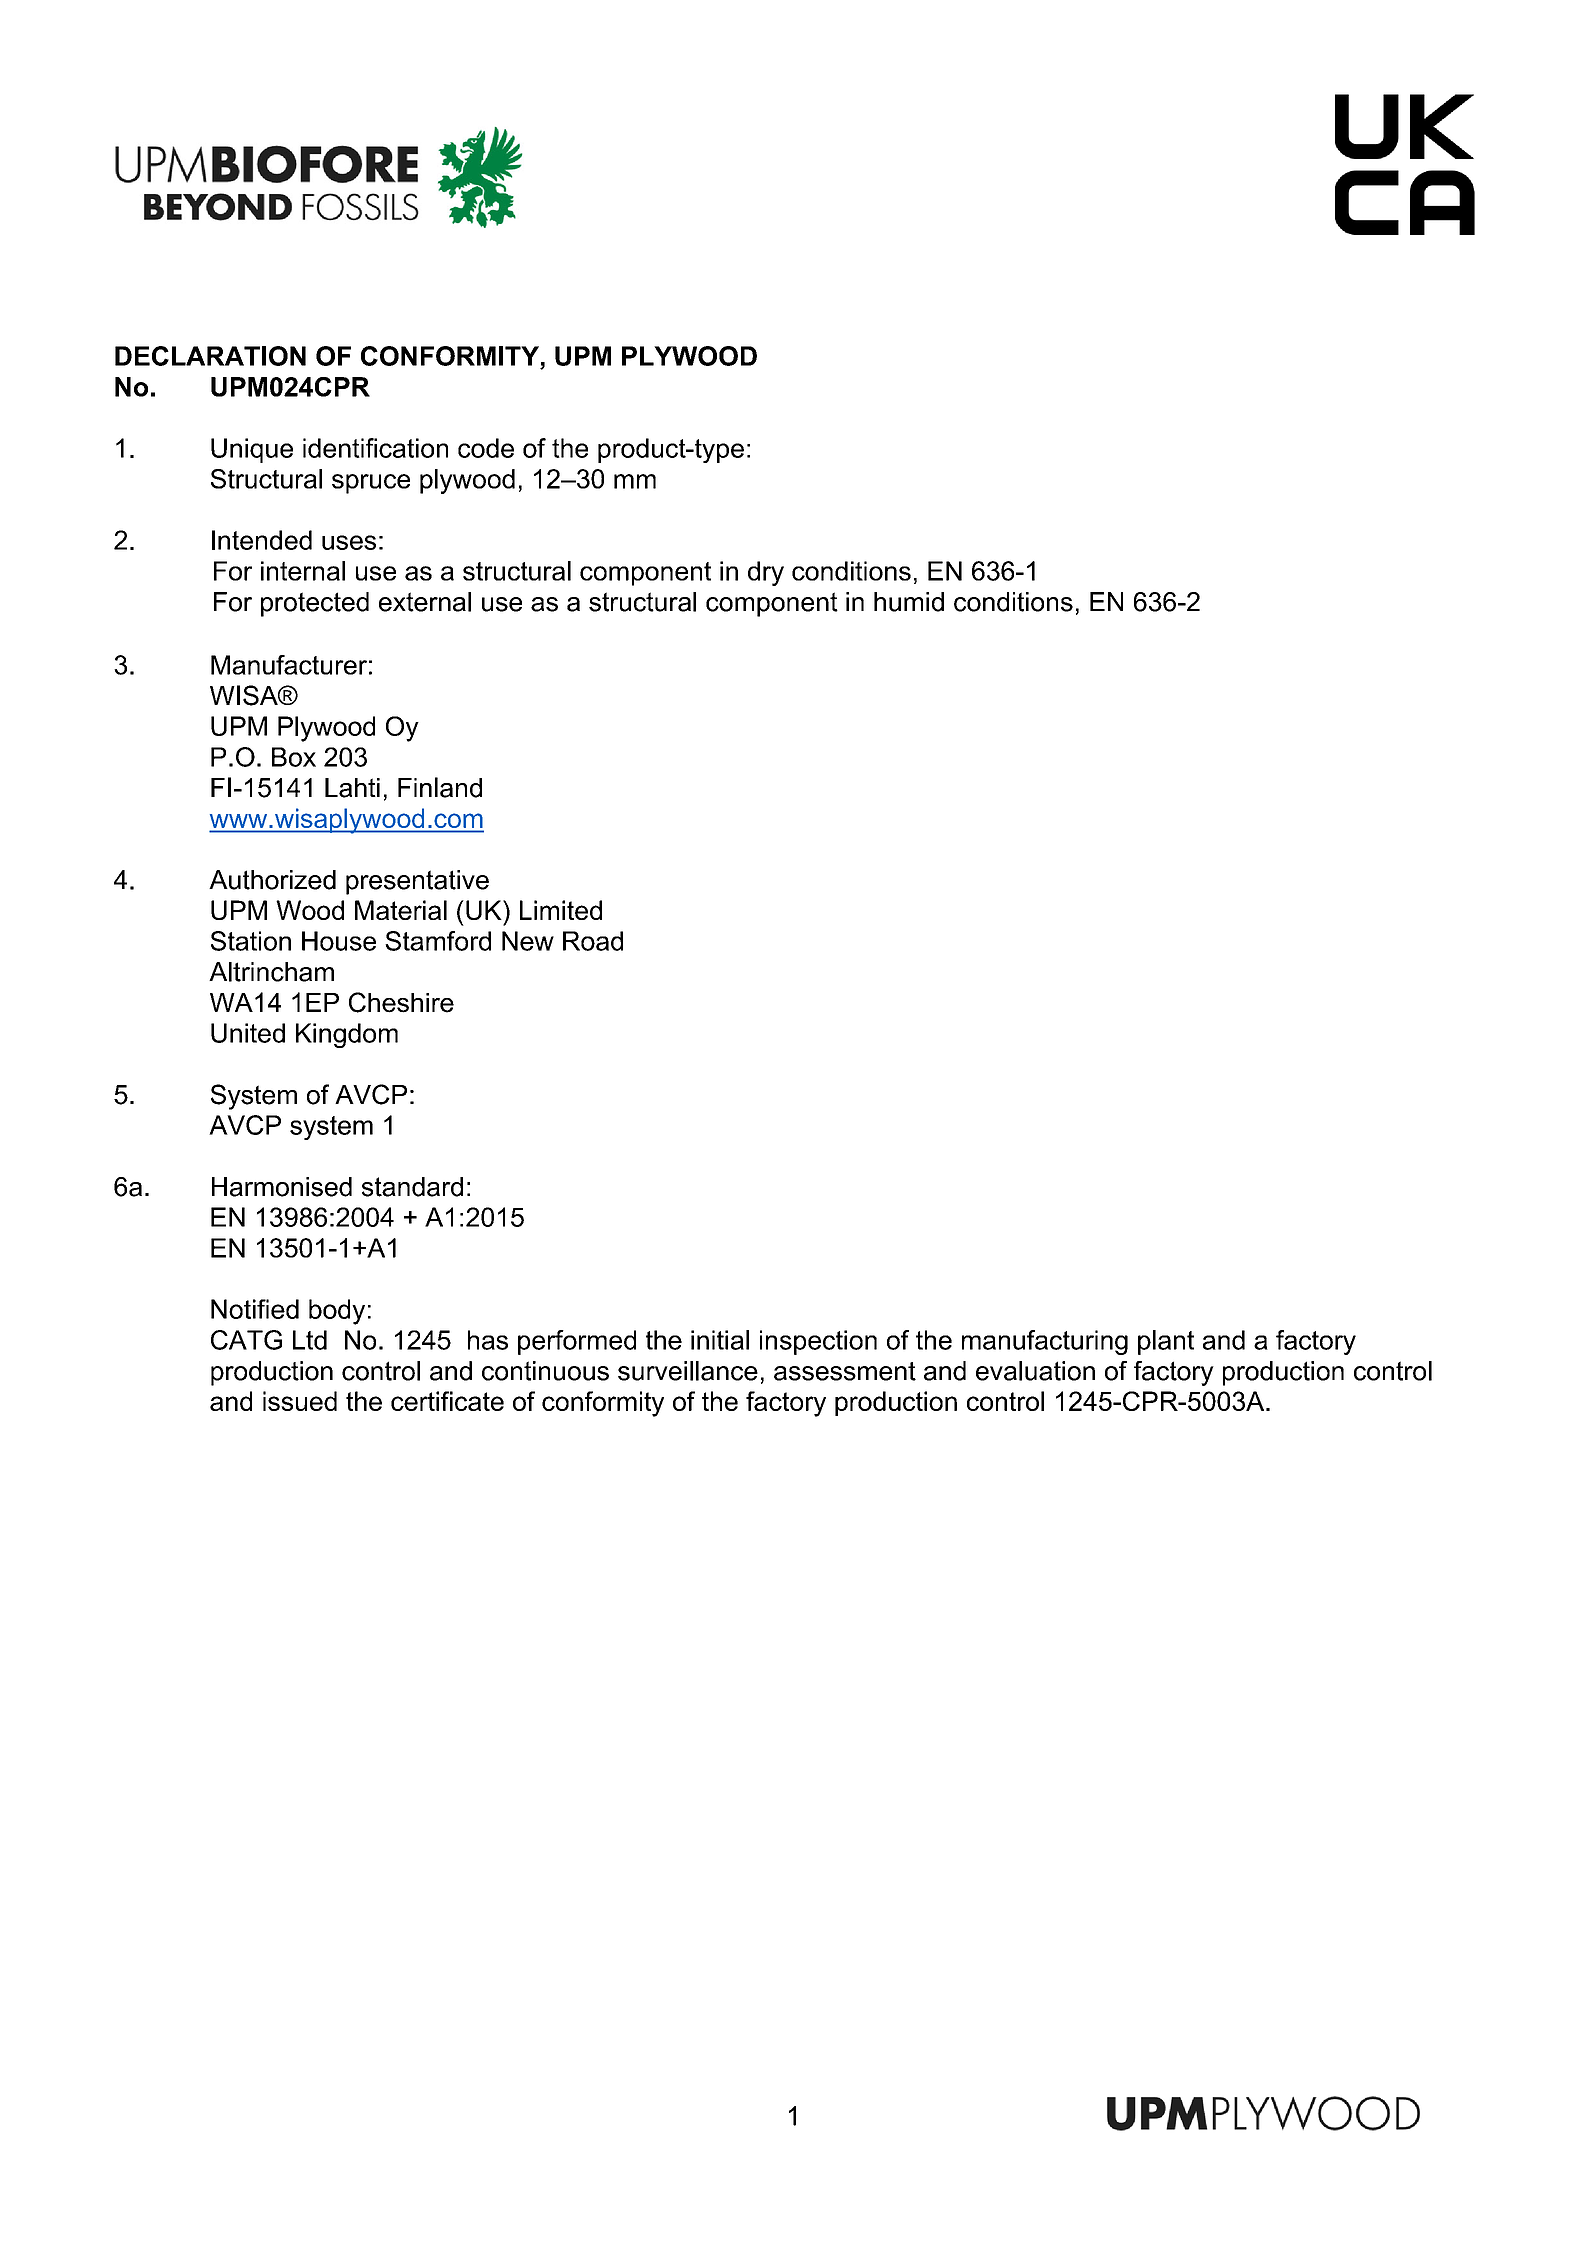 Image resolution: width=1588 pixels, height=2247 pixels. Describe the element at coordinates (310, 1340) in the screenshot. I see `Ltd` at that location.
